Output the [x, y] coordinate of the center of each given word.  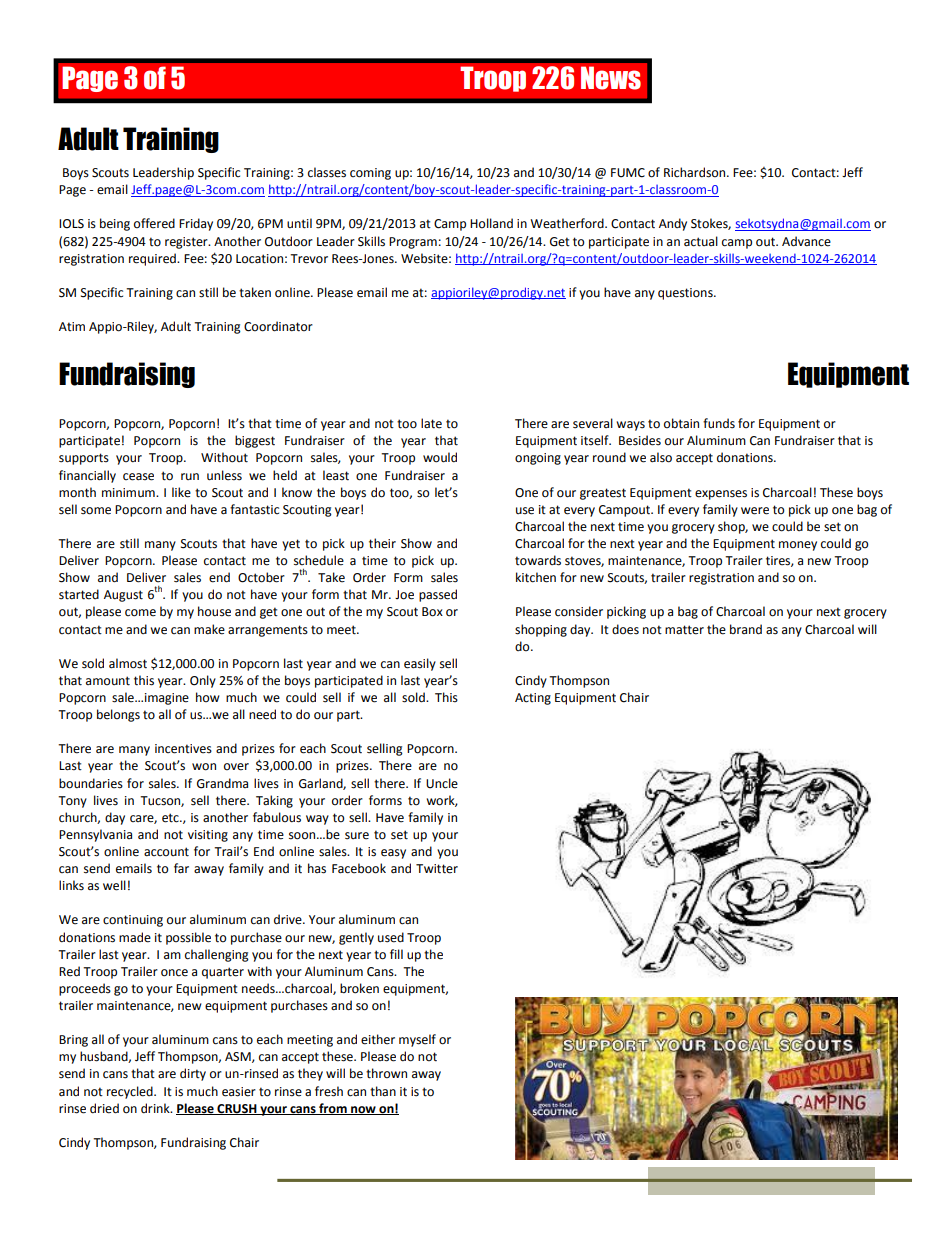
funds [719, 423]
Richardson [696, 172]
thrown [386, 1073]
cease [138, 477]
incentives [183, 749]
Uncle [442, 783]
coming [370, 174]
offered [154, 223]
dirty [193, 1074]
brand [746, 629]
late [431, 423]
